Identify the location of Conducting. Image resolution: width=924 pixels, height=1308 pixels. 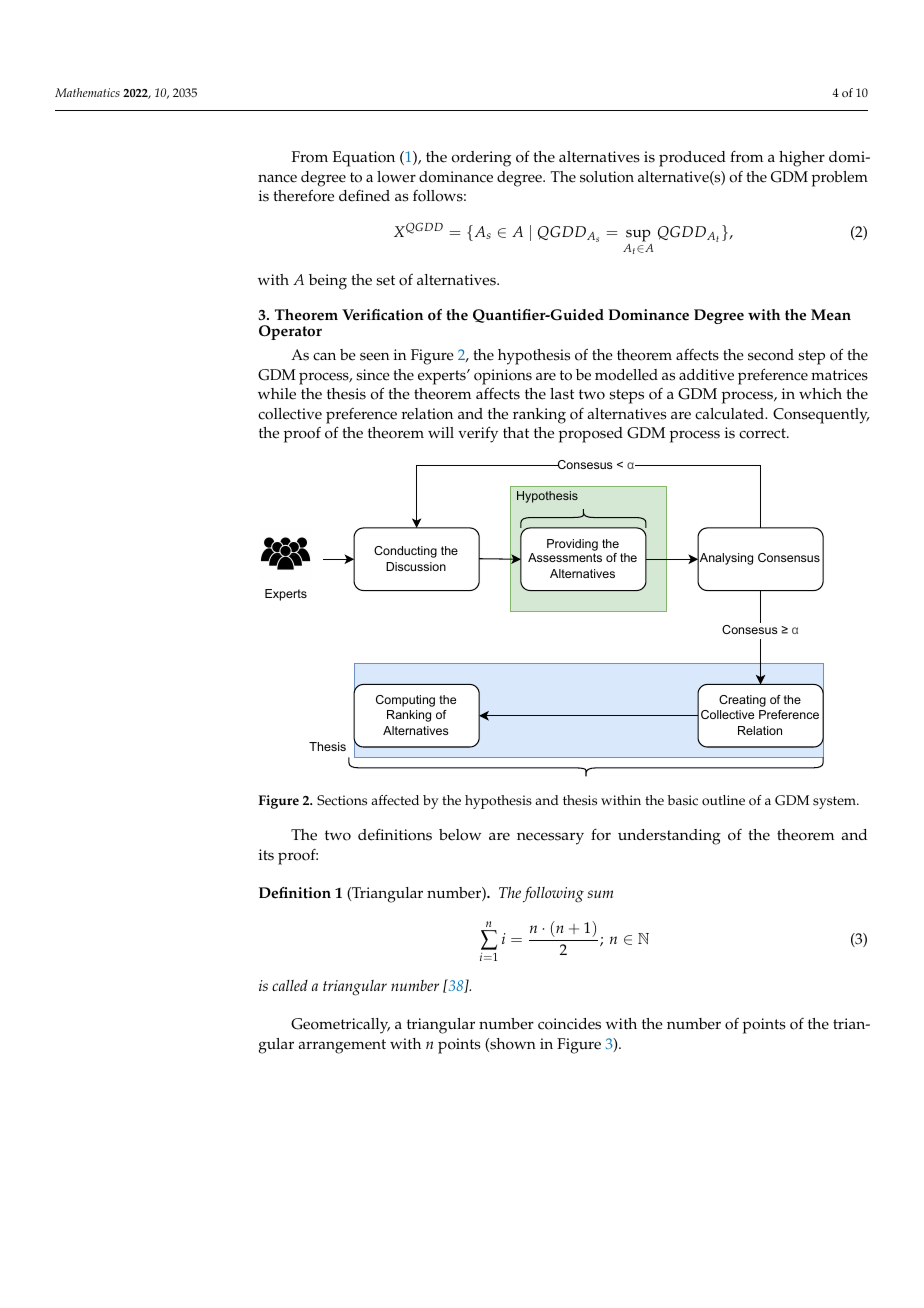
(405, 552).
